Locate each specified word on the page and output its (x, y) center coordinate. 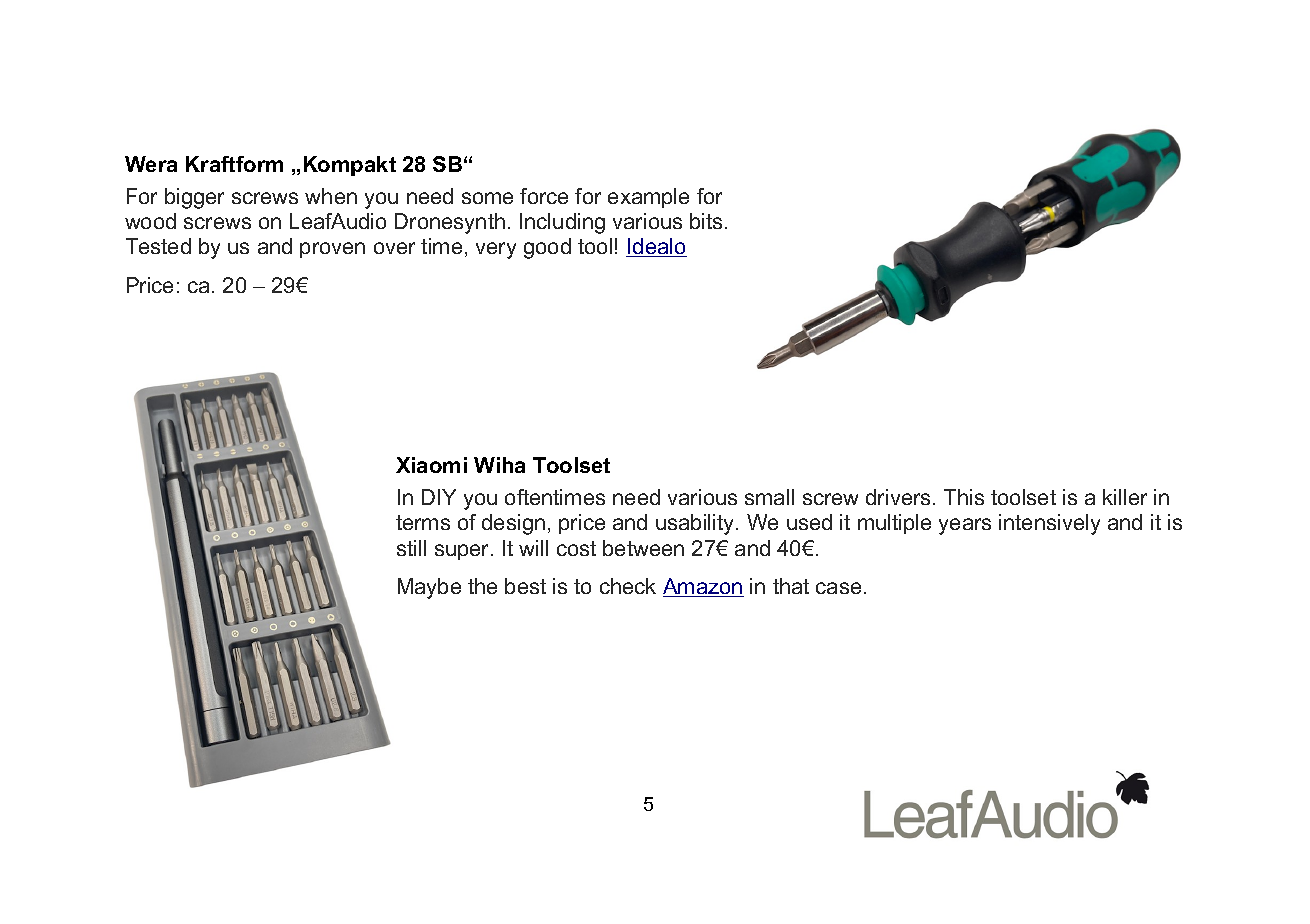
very (496, 250)
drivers (898, 497)
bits (708, 221)
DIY (439, 497)
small (769, 497)
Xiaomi (431, 465)
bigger (194, 198)
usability (696, 524)
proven (332, 250)
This (964, 497)
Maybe (429, 588)
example (648, 198)
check (628, 586)
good (547, 248)
